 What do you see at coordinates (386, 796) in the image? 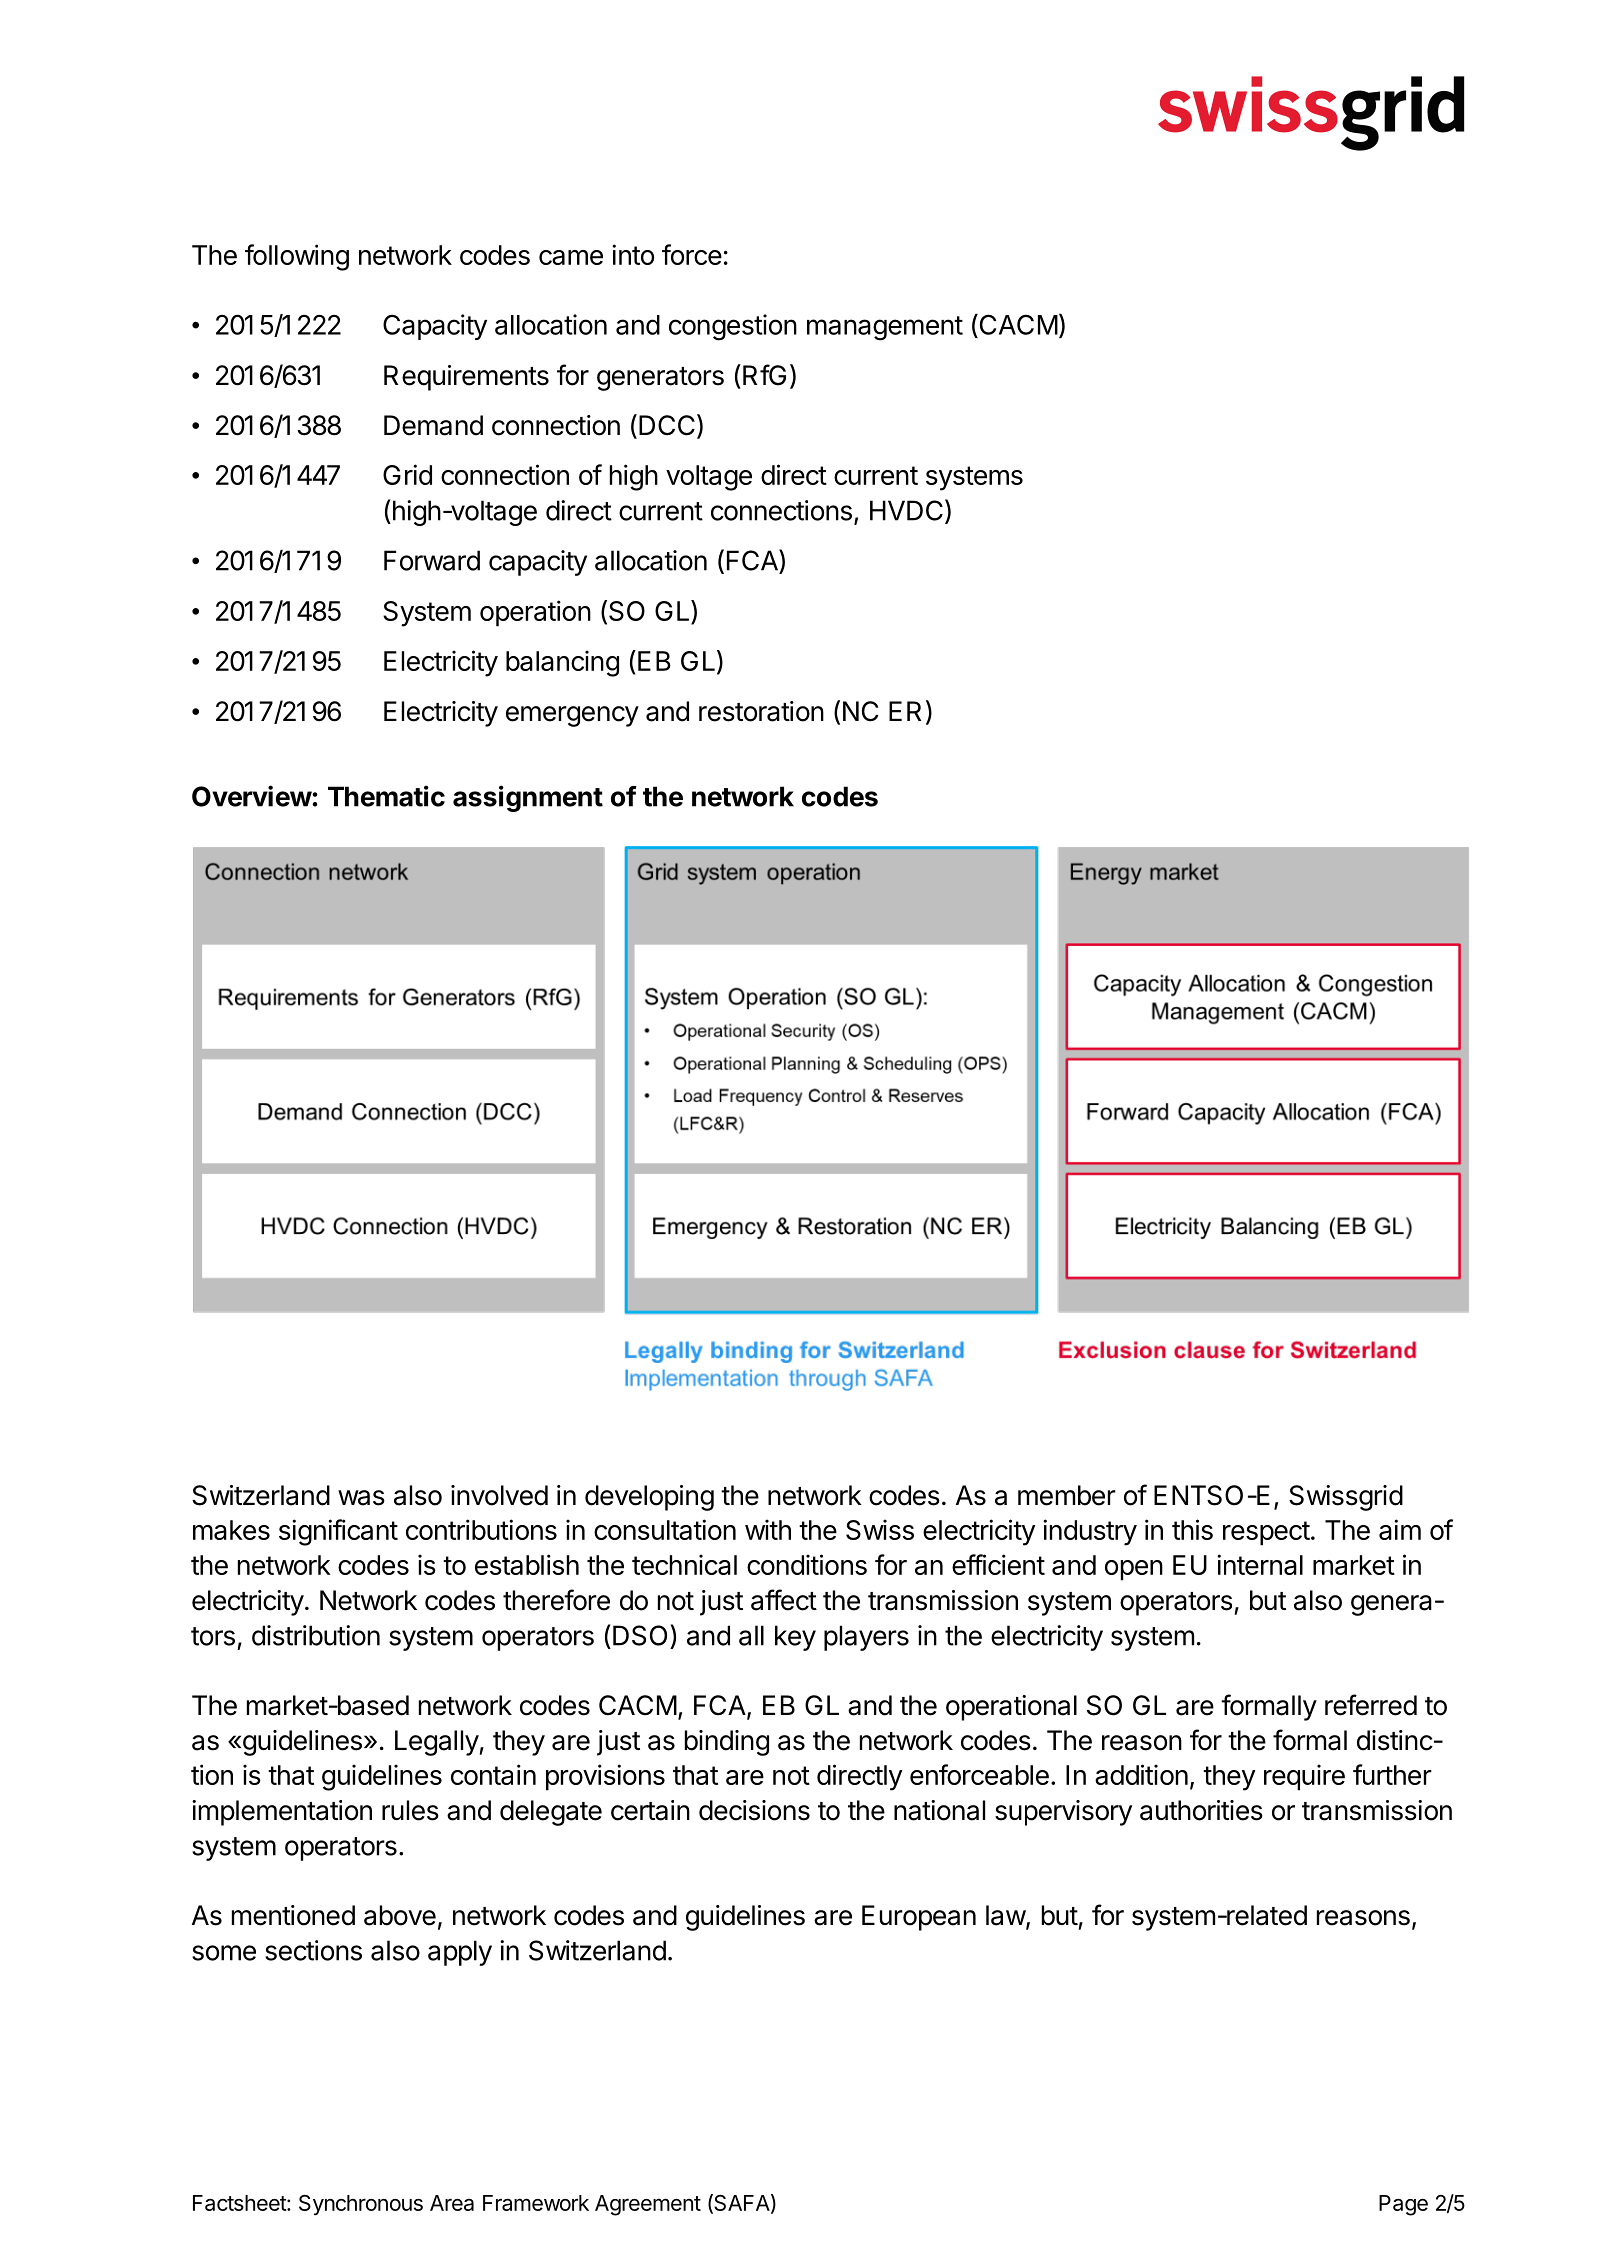
I see `Thematic` at bounding box center [386, 796].
